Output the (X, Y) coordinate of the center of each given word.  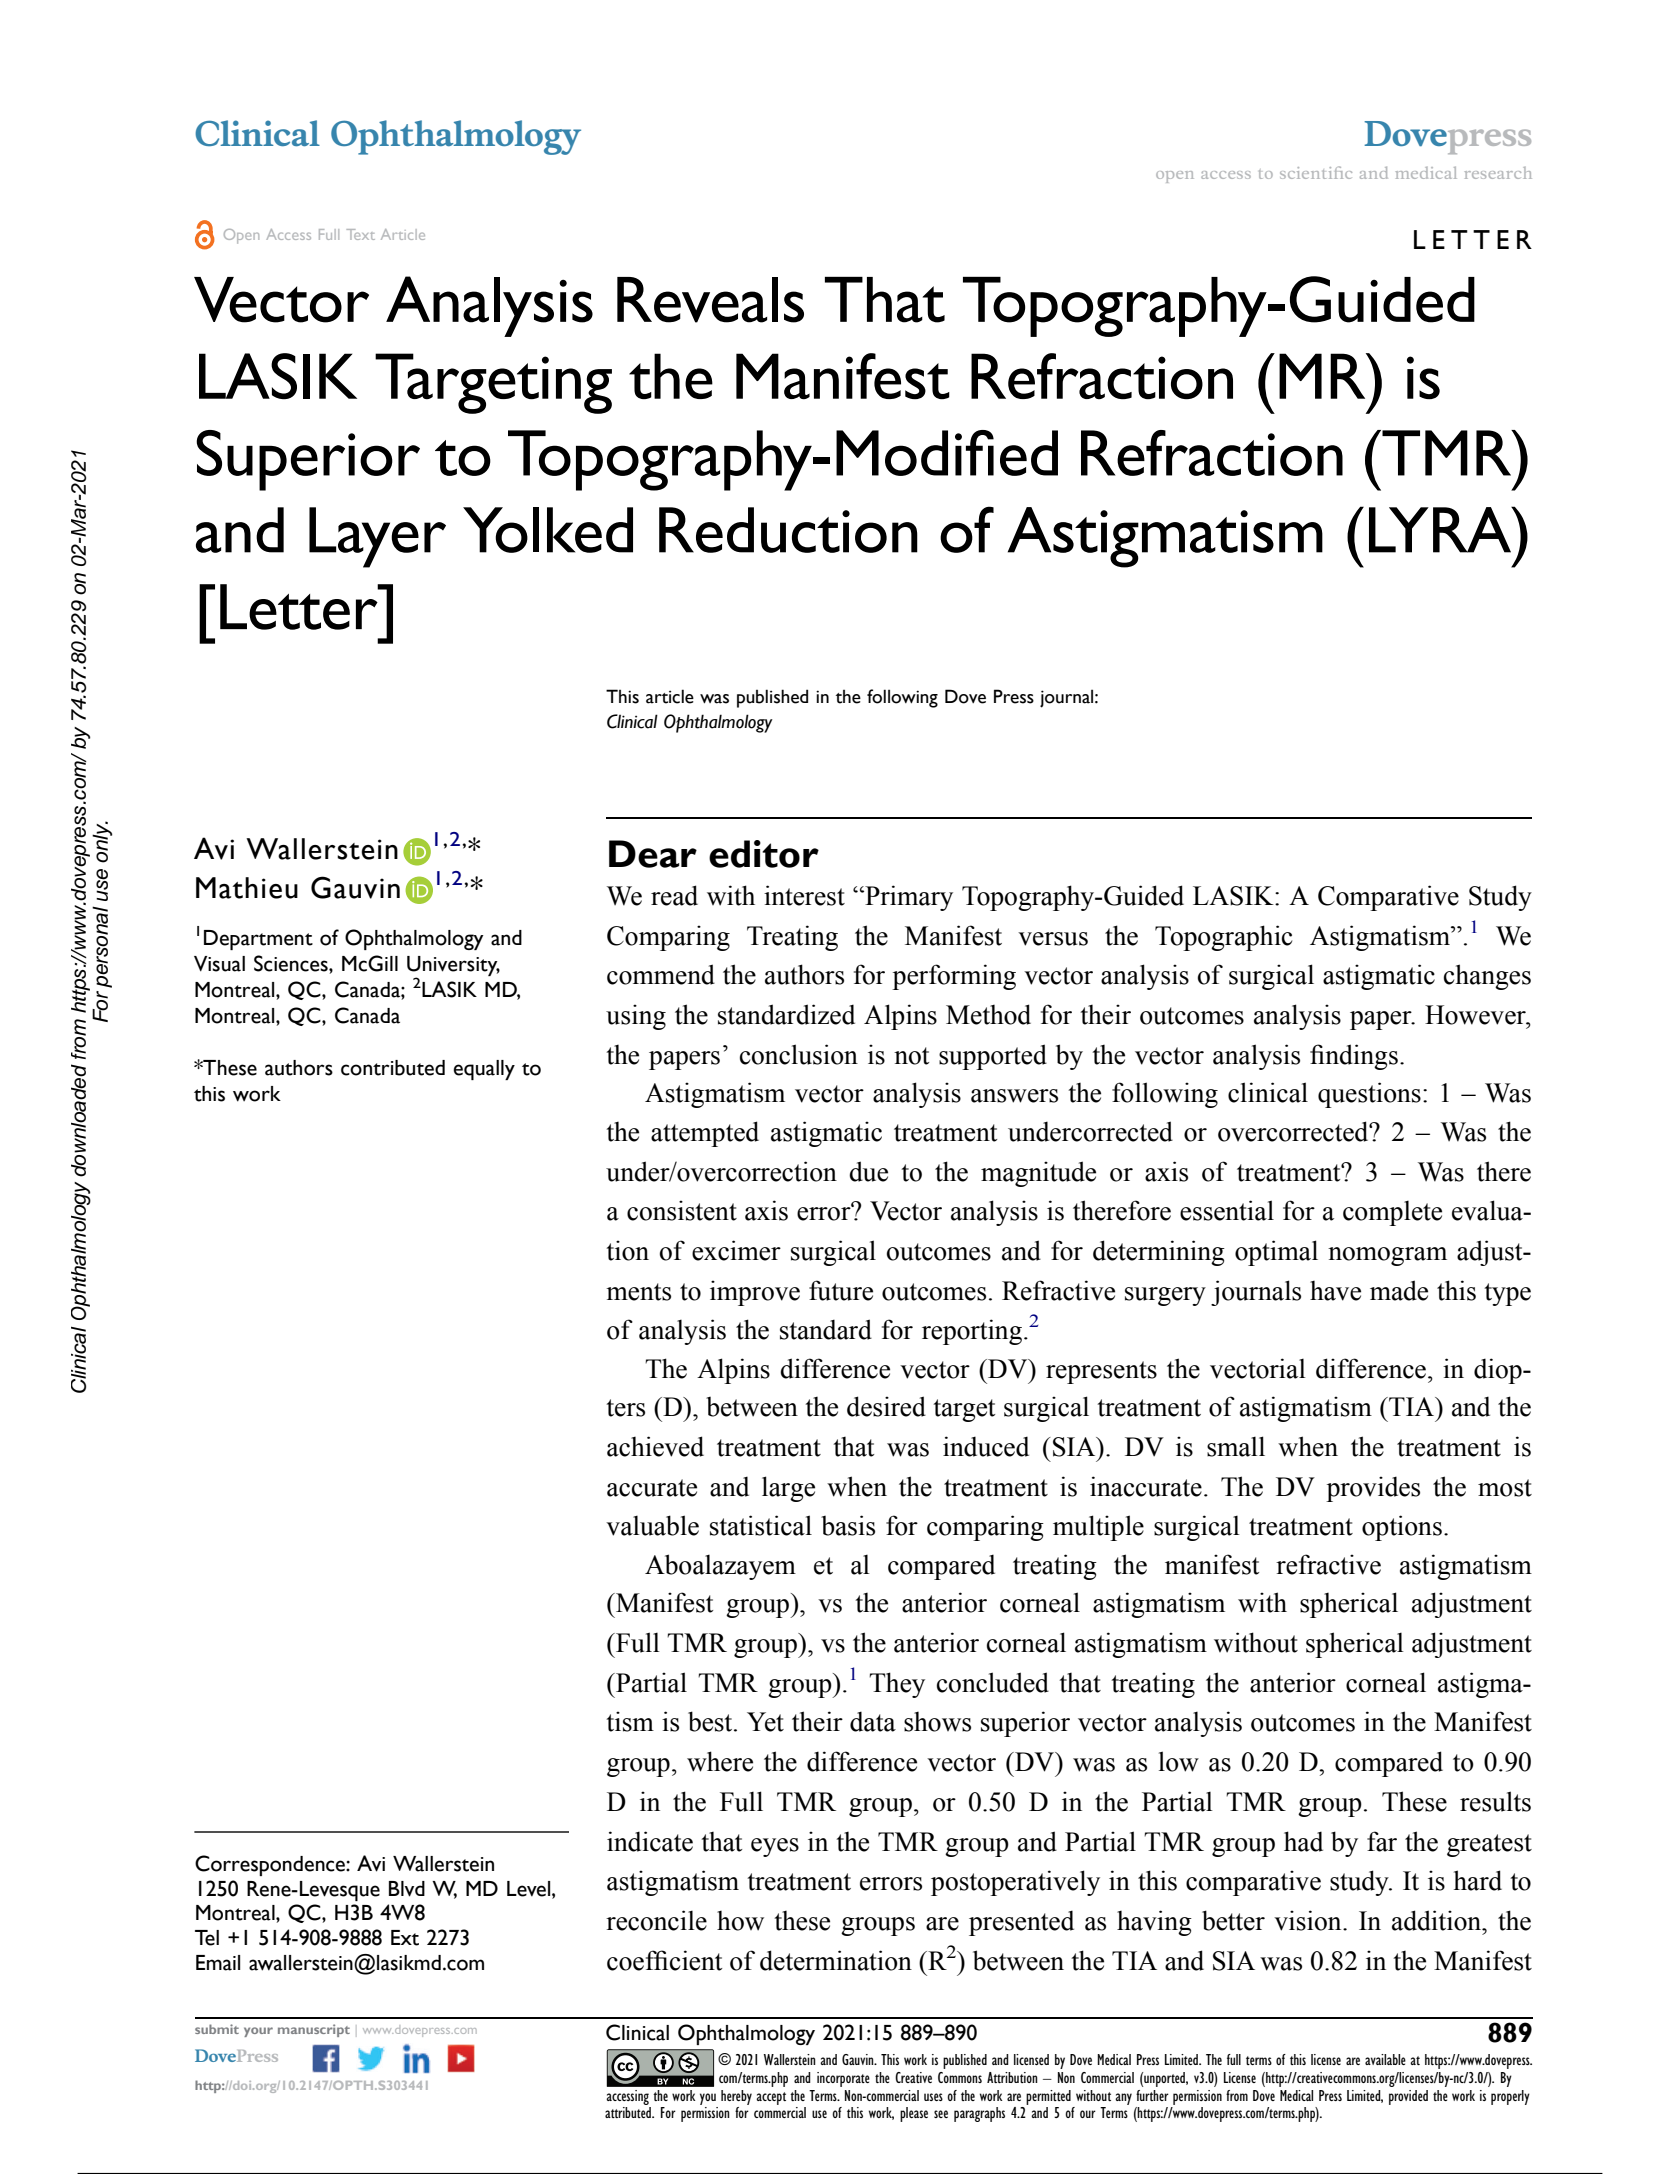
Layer (377, 537)
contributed (393, 1068)
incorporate (843, 2079)
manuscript (314, 2030)
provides (1373, 1489)
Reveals (710, 300)
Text (360, 234)
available (1385, 2059)
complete (1392, 1213)
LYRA (1441, 529)
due (868, 1171)
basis (848, 1525)
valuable (652, 1525)
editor (764, 854)
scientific (1316, 172)
